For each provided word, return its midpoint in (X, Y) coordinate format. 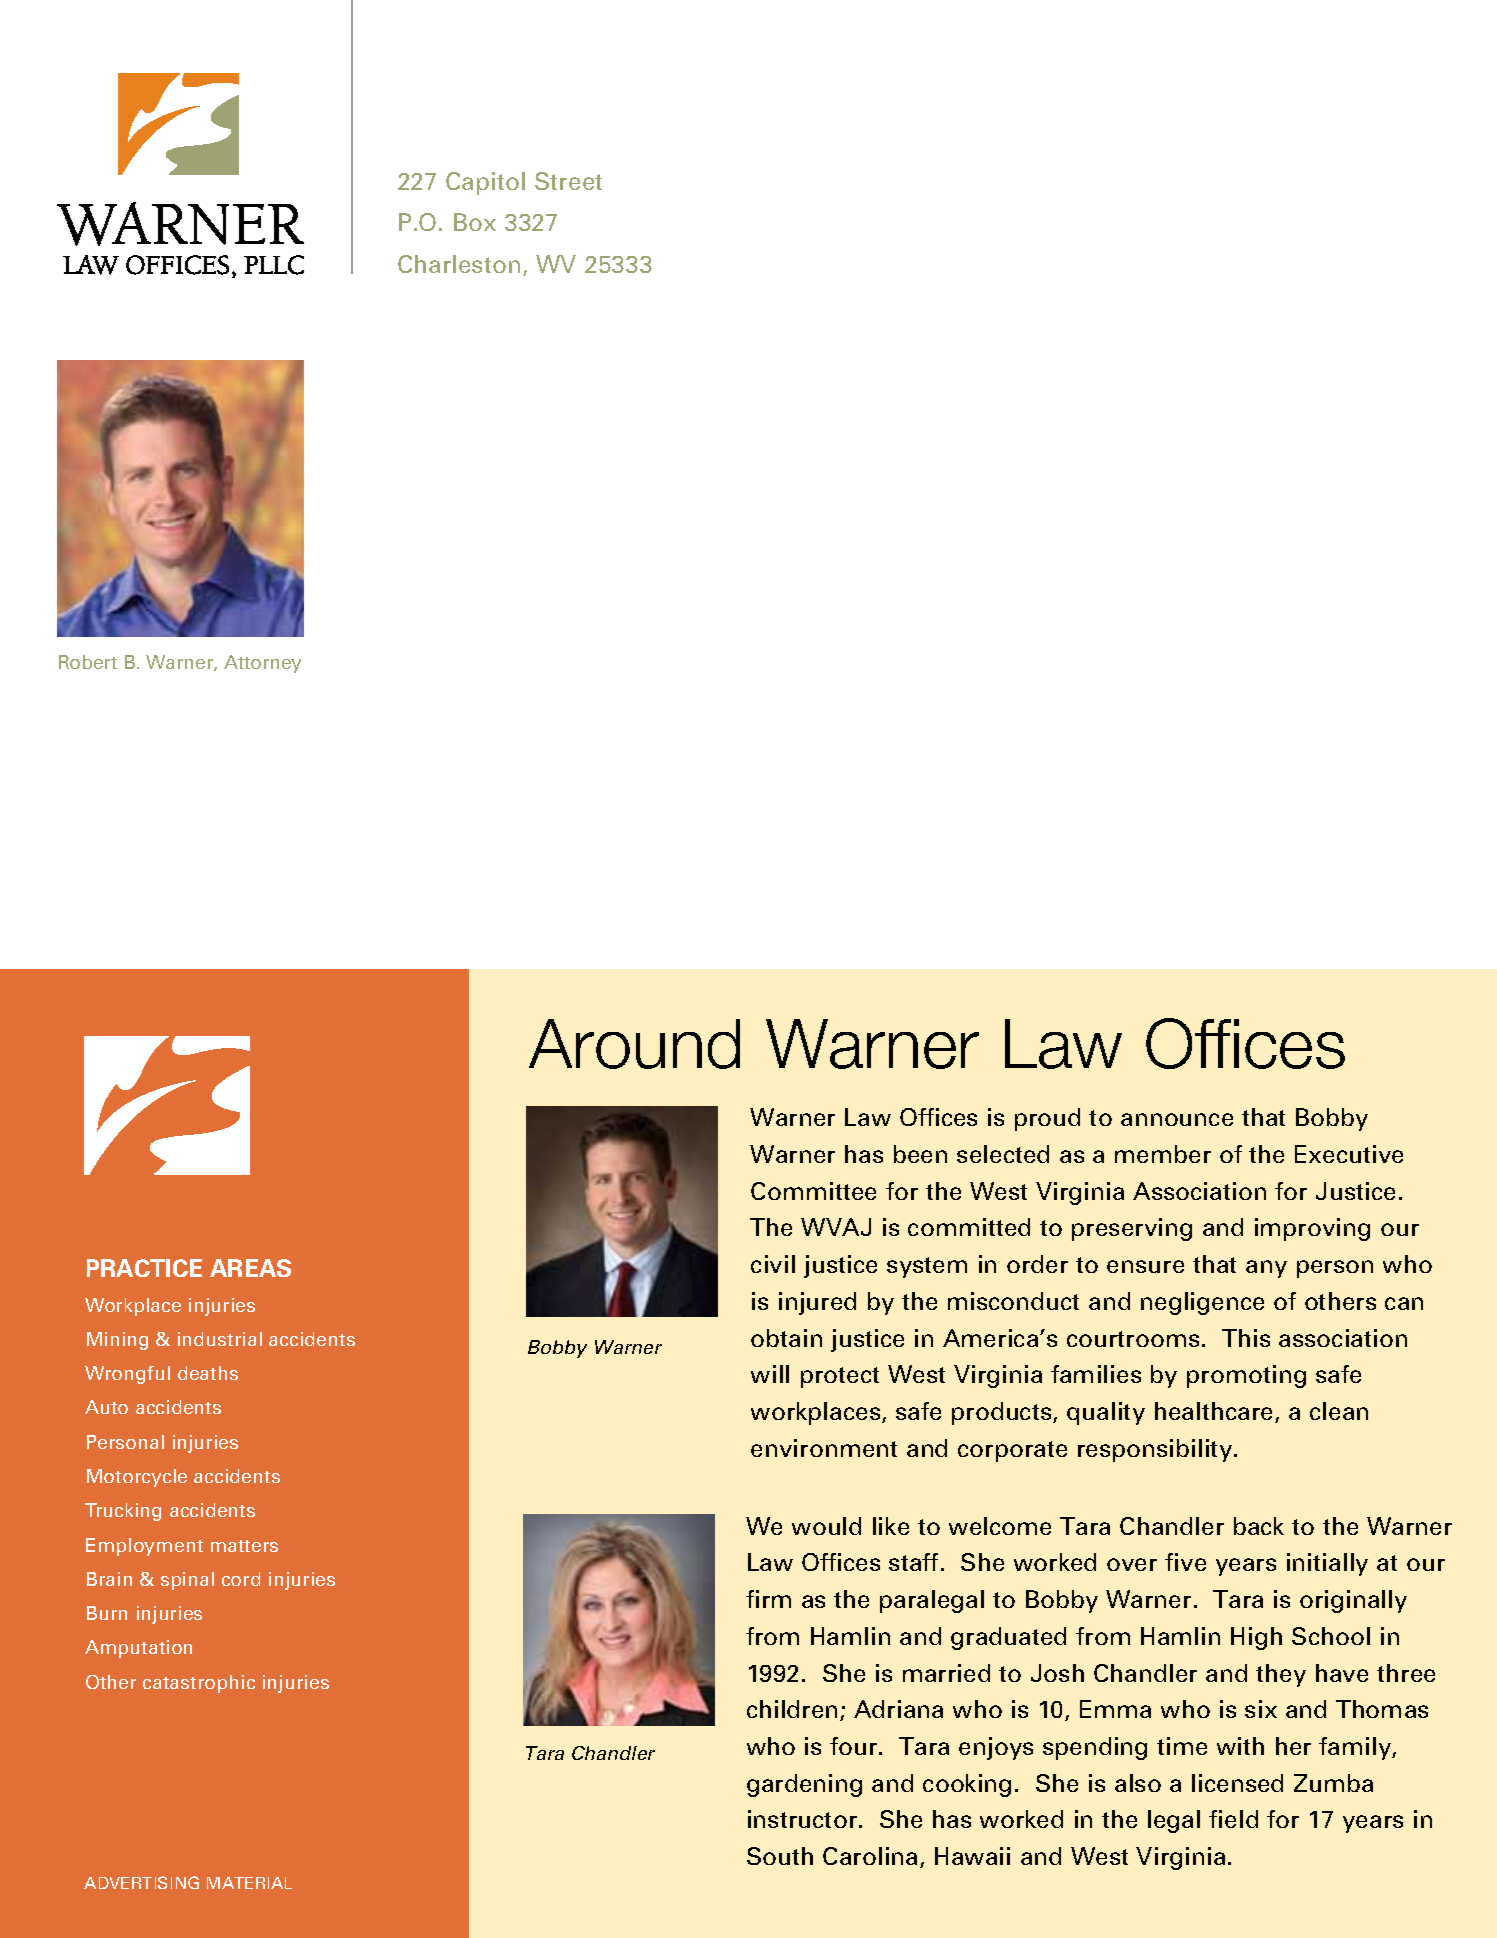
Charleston (459, 264)
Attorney (262, 664)
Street (568, 181)
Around (634, 1044)
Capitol (485, 183)
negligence (1202, 1303)
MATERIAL (249, 1883)
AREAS (250, 1268)
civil (773, 1264)
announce (1177, 1119)
